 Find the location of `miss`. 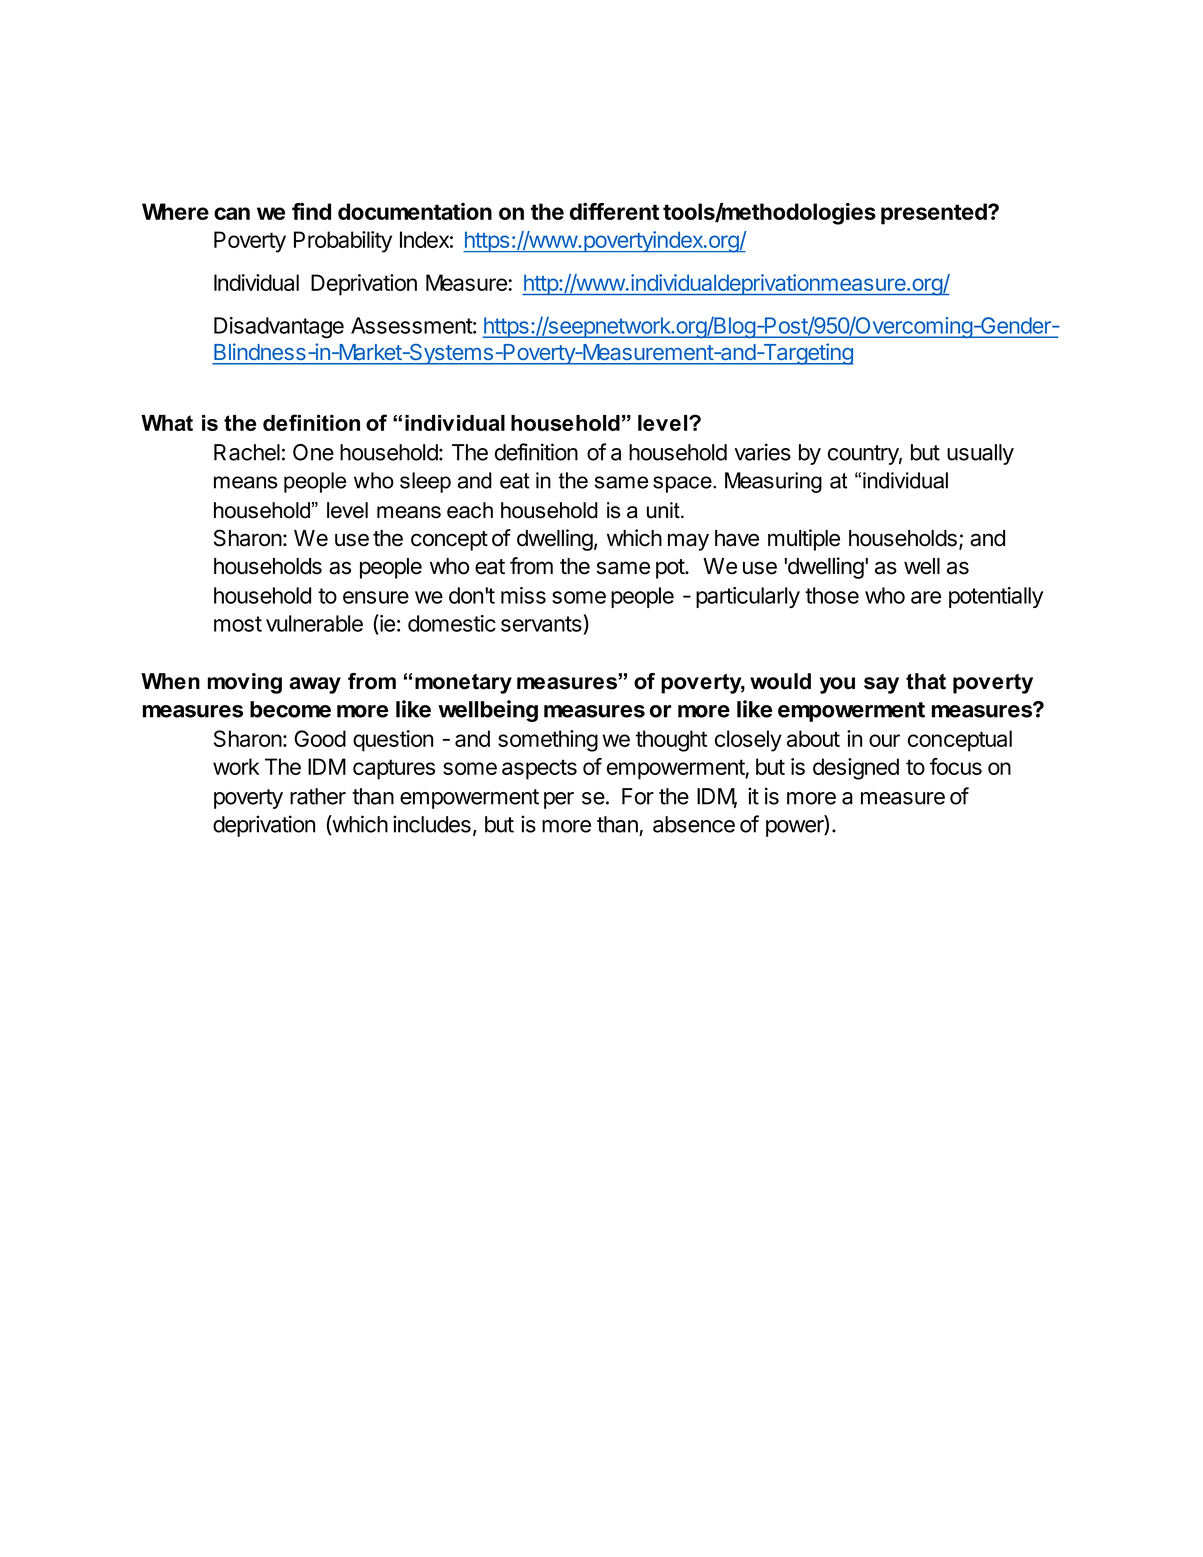

miss is located at coordinates (523, 595).
